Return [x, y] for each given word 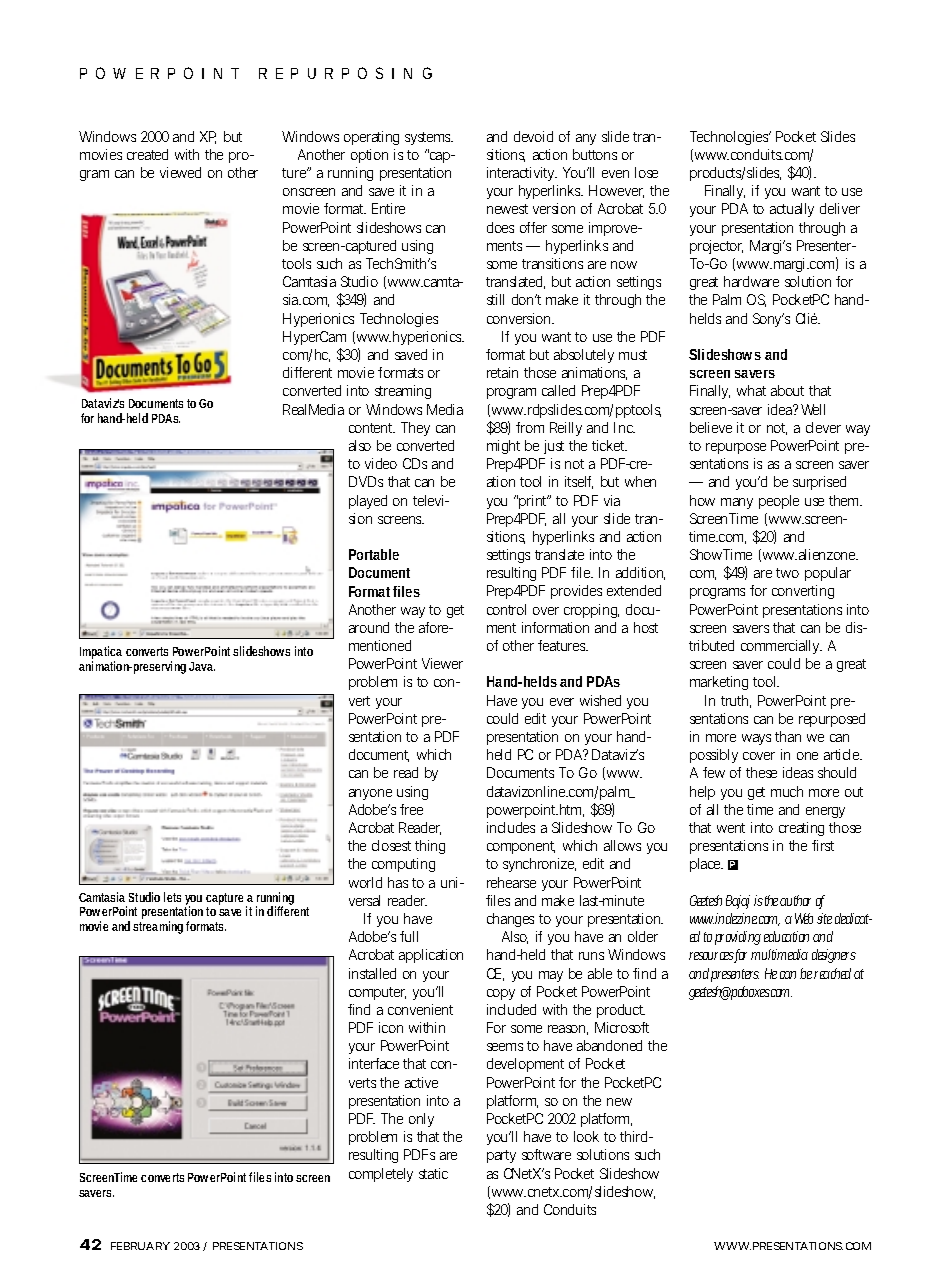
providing [738, 938]
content [372, 428]
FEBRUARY [140, 1246]
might [503, 447]
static [433, 1173]
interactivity [522, 174]
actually [792, 210]
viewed [180, 172]
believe [711, 427]
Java [202, 666]
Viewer [442, 663]
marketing [719, 683]
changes [510, 920]
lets [172, 897]
